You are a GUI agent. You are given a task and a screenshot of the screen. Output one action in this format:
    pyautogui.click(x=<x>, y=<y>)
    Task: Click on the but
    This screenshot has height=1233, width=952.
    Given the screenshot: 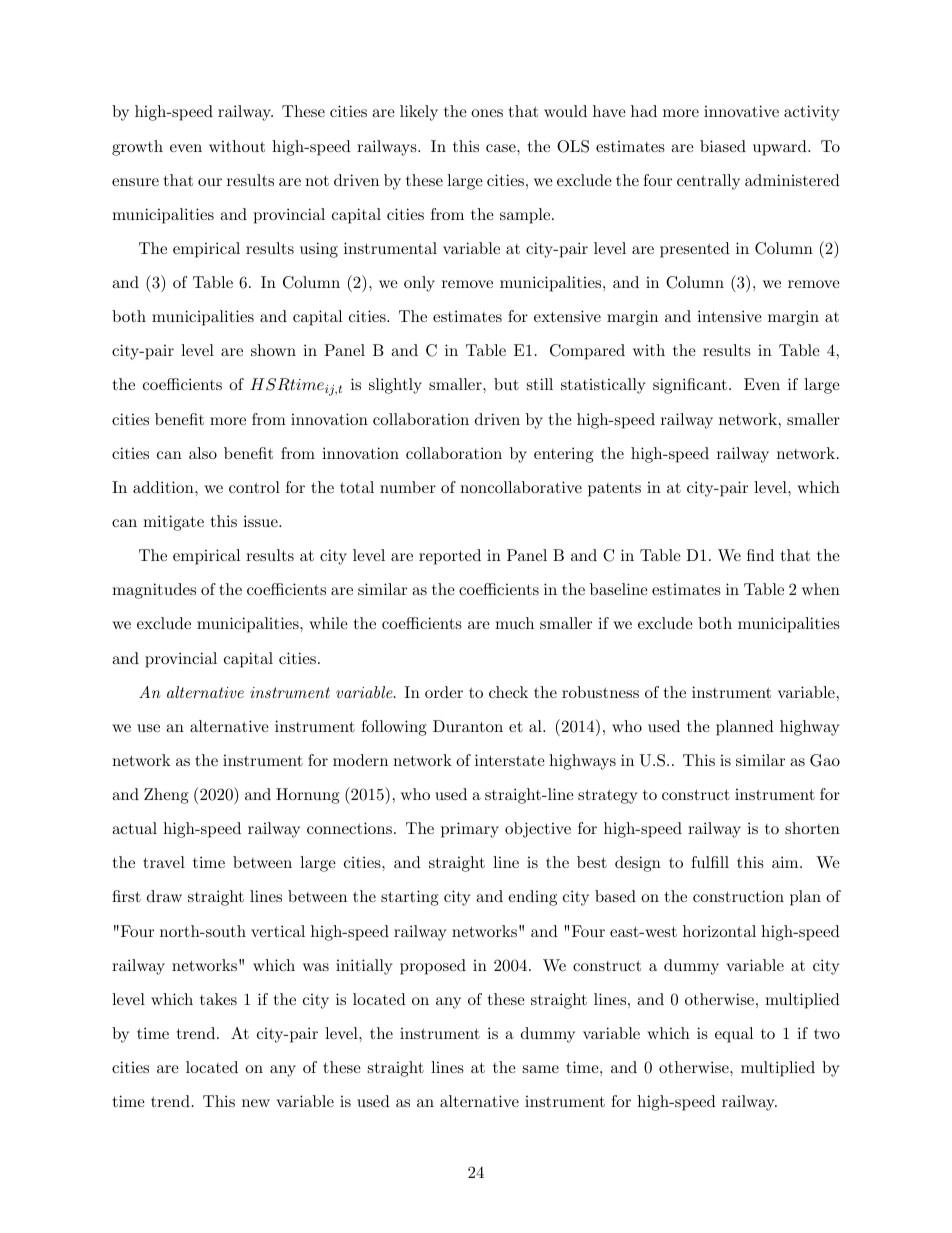 What is the action you would take?
    pyautogui.click(x=506, y=384)
